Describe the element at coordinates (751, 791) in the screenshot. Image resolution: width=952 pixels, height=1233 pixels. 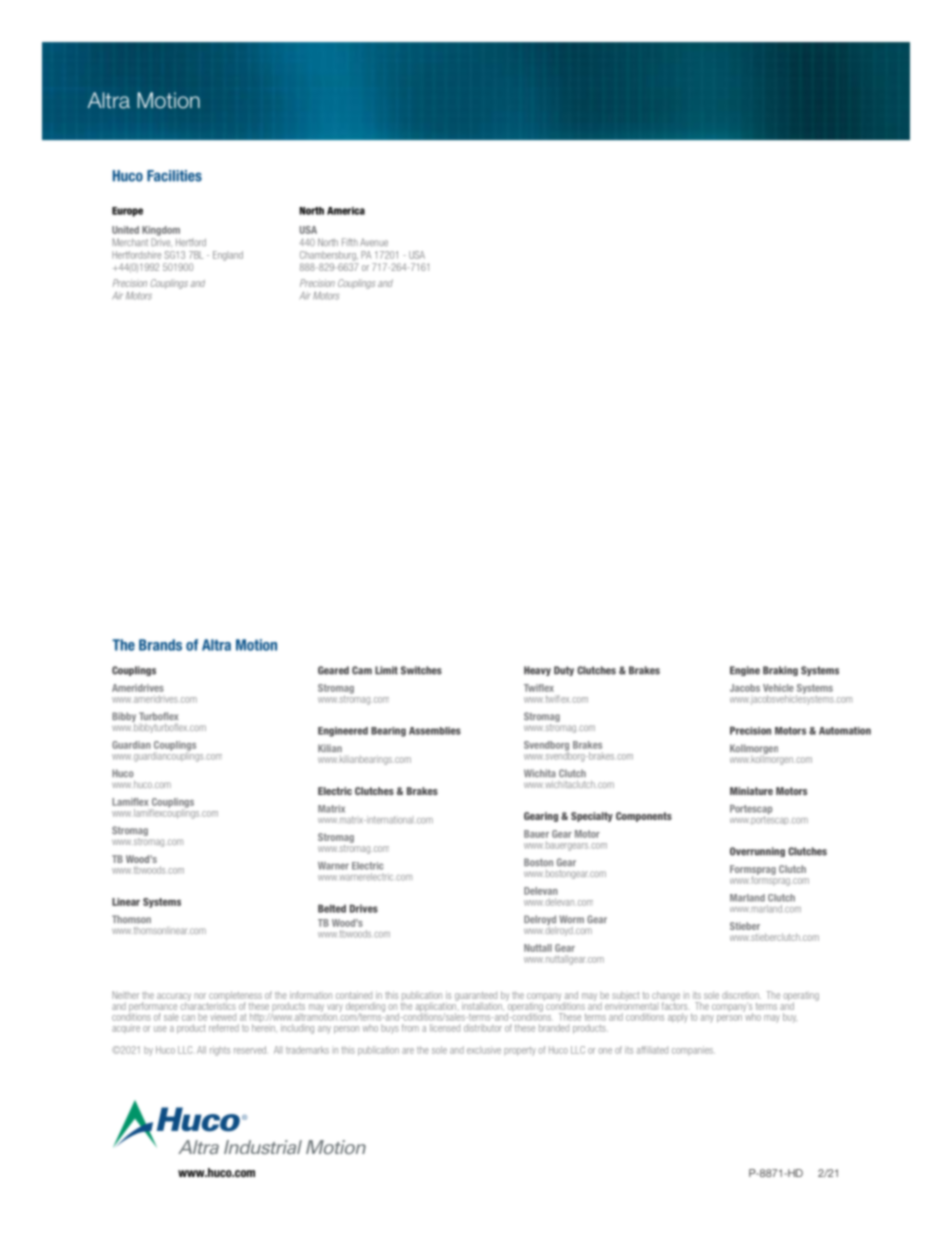
I see `Miniature` at that location.
